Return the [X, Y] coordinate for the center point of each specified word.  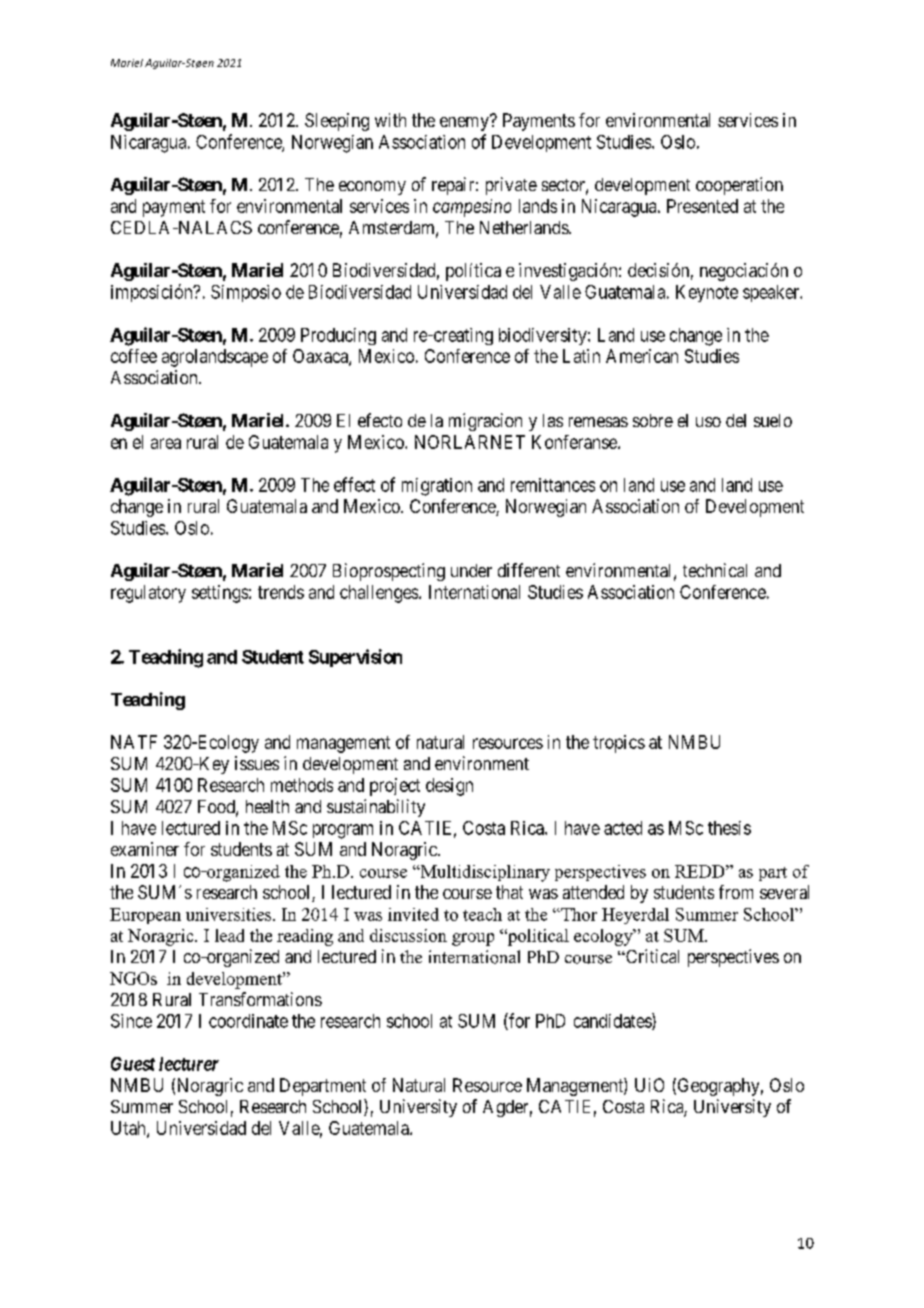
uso [708, 422]
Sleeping [337, 122]
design [449, 787]
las [553, 420]
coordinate [248, 1021]
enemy [465, 123]
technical [715, 570]
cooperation [739, 186]
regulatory [148, 594]
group [473, 939]
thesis [729, 828]
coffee [134, 356]
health [267, 806]
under [471, 570]
